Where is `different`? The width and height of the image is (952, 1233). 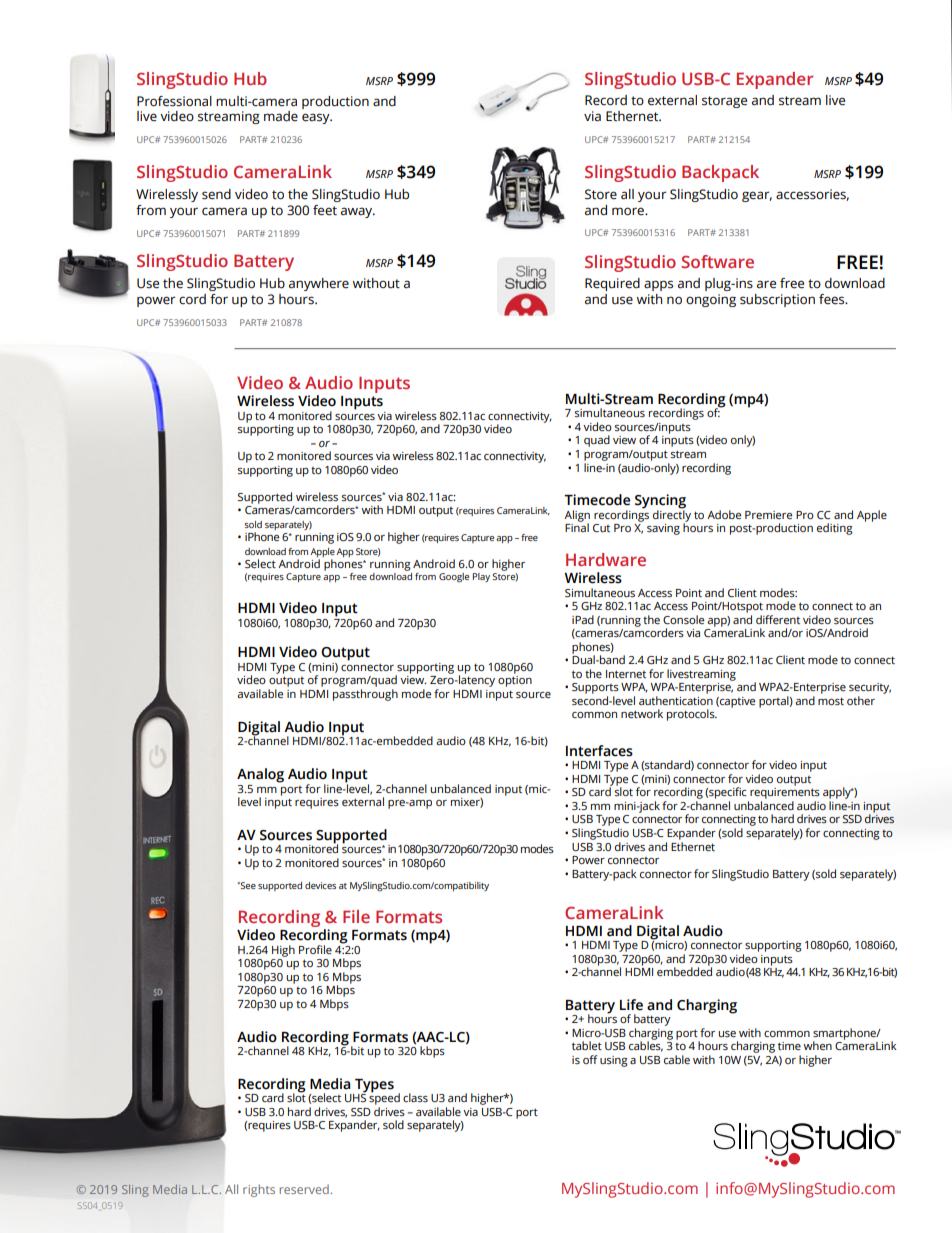 different is located at coordinates (778, 619).
